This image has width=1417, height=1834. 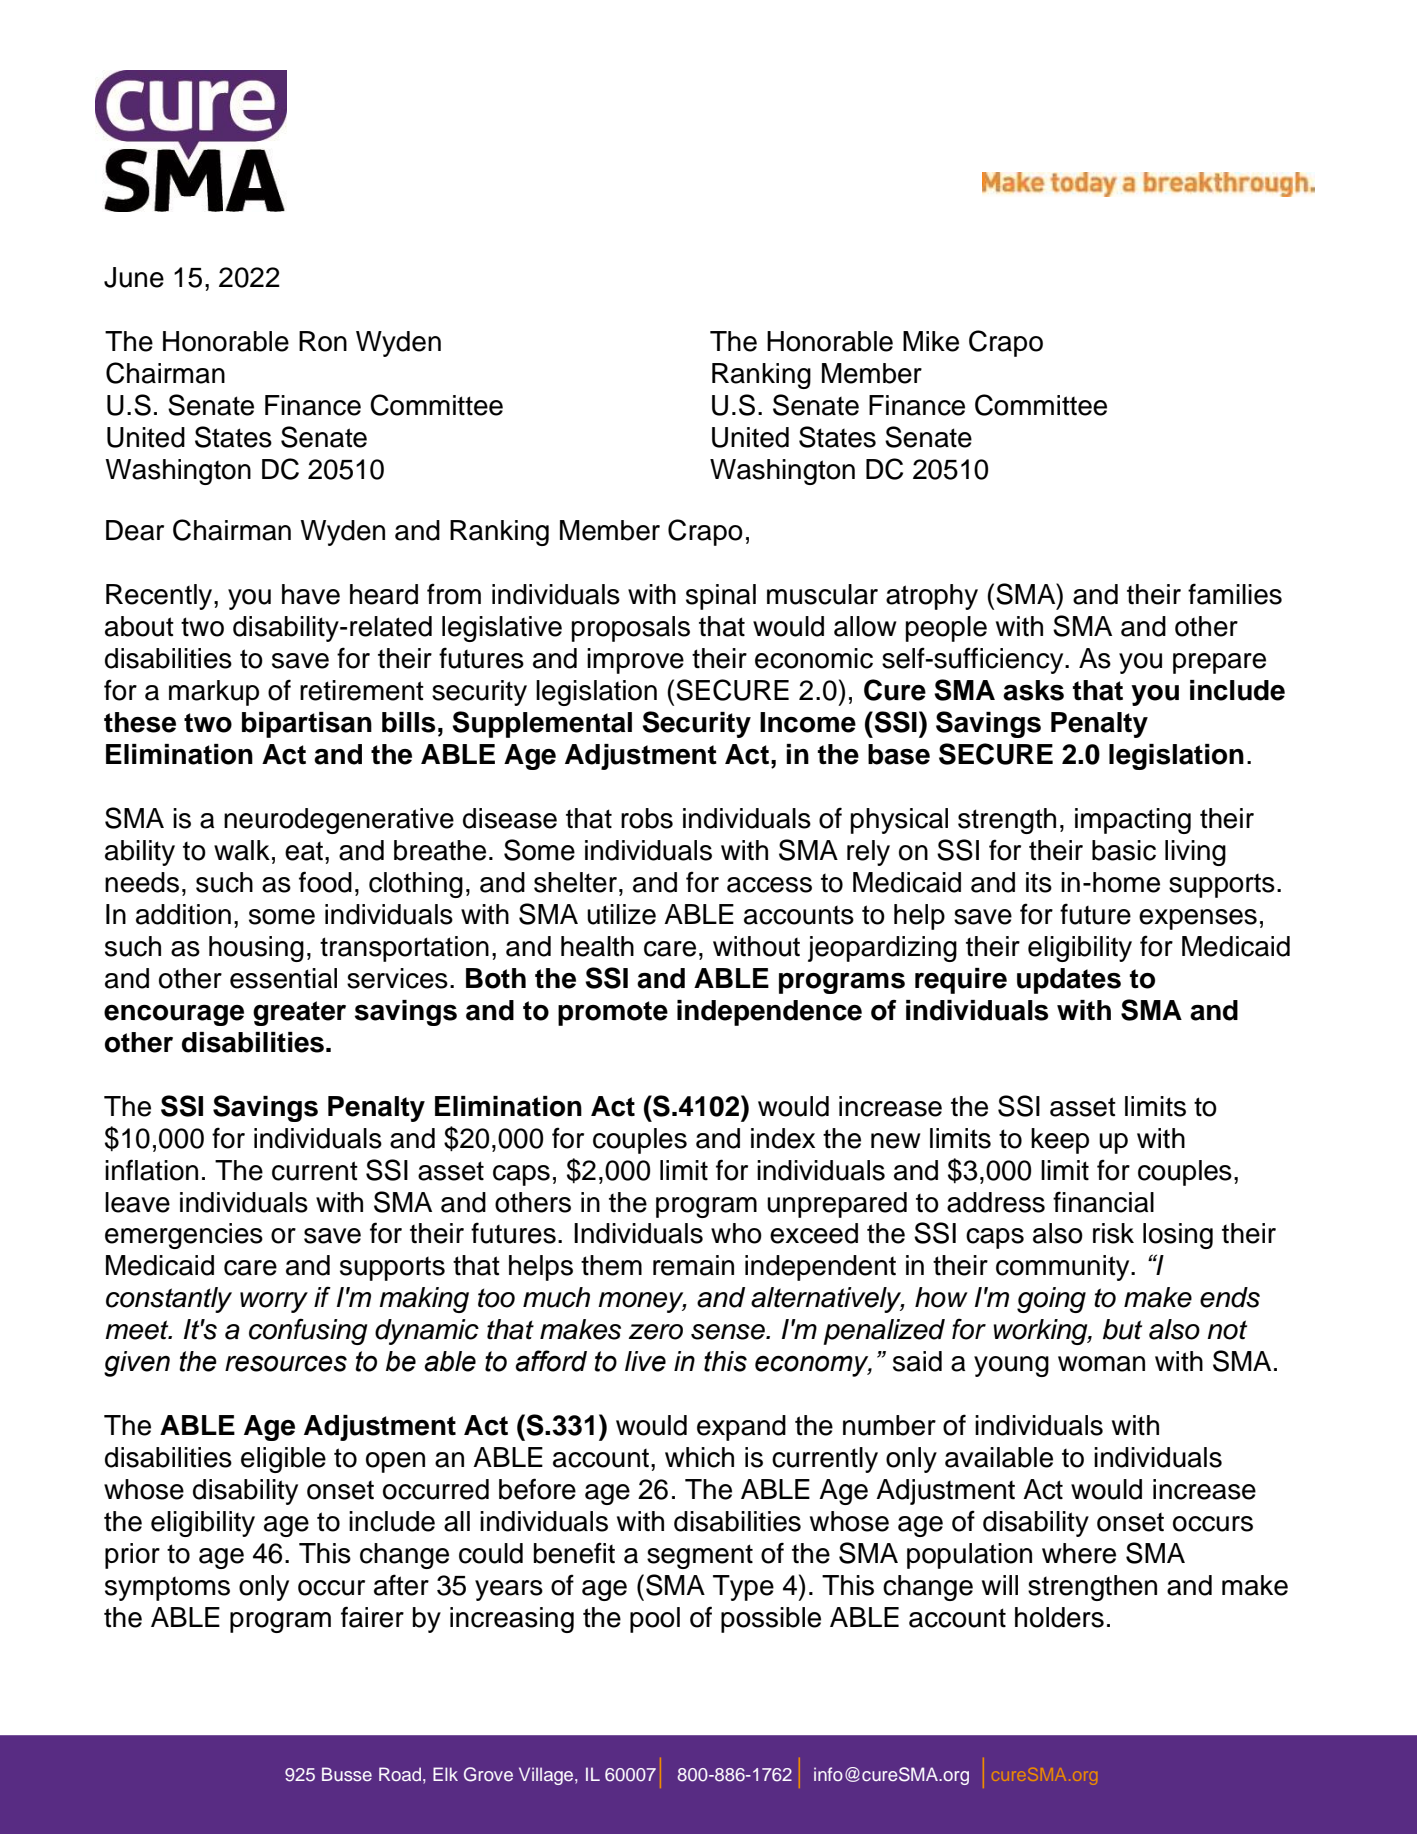 I want to click on updates, so click(x=1069, y=981).
